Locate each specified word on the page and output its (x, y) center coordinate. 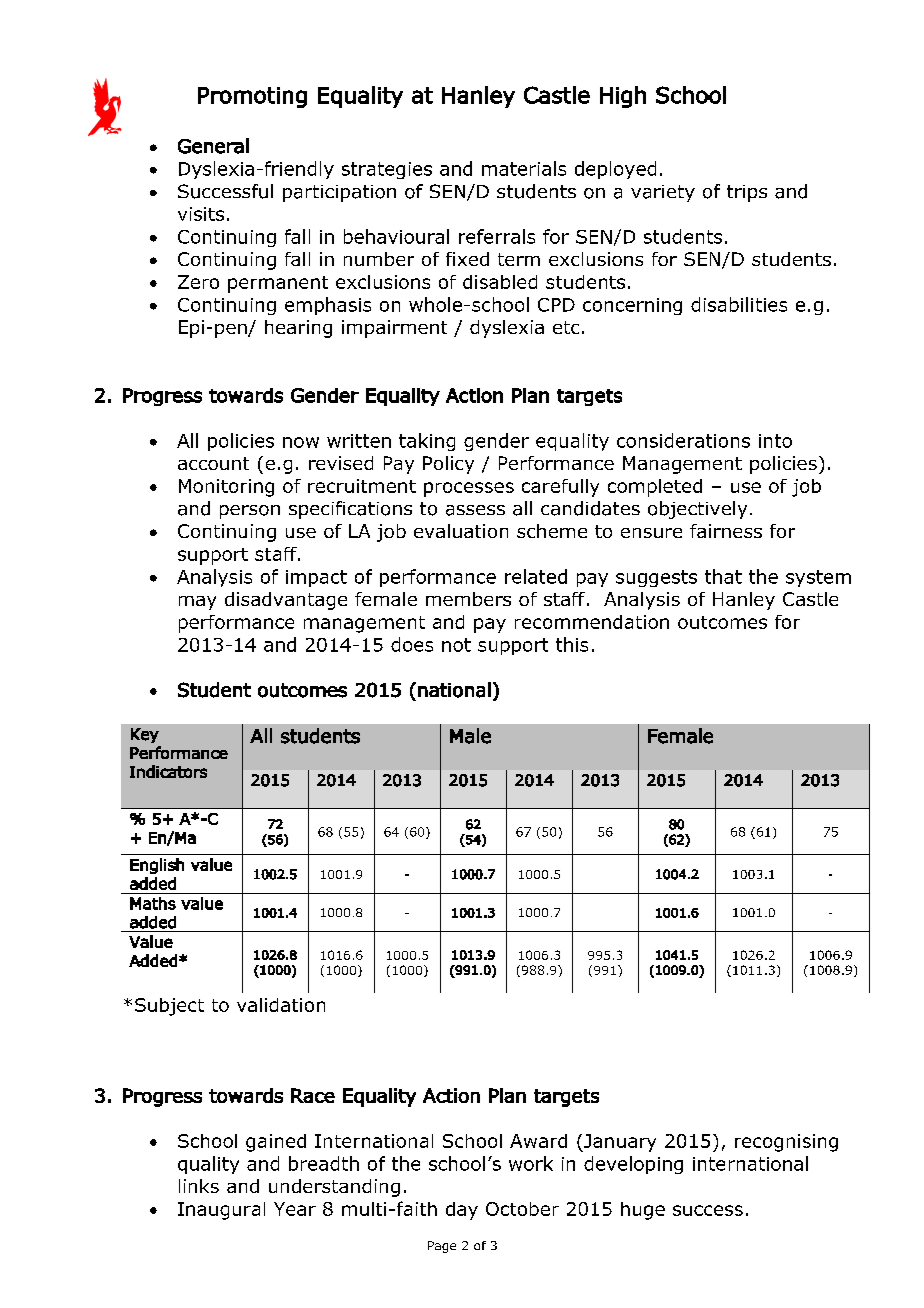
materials (524, 168)
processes (469, 489)
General (213, 146)
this (572, 644)
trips (747, 193)
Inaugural (221, 1211)
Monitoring (226, 488)
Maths (153, 903)
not (456, 645)
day (462, 1211)
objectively (697, 510)
